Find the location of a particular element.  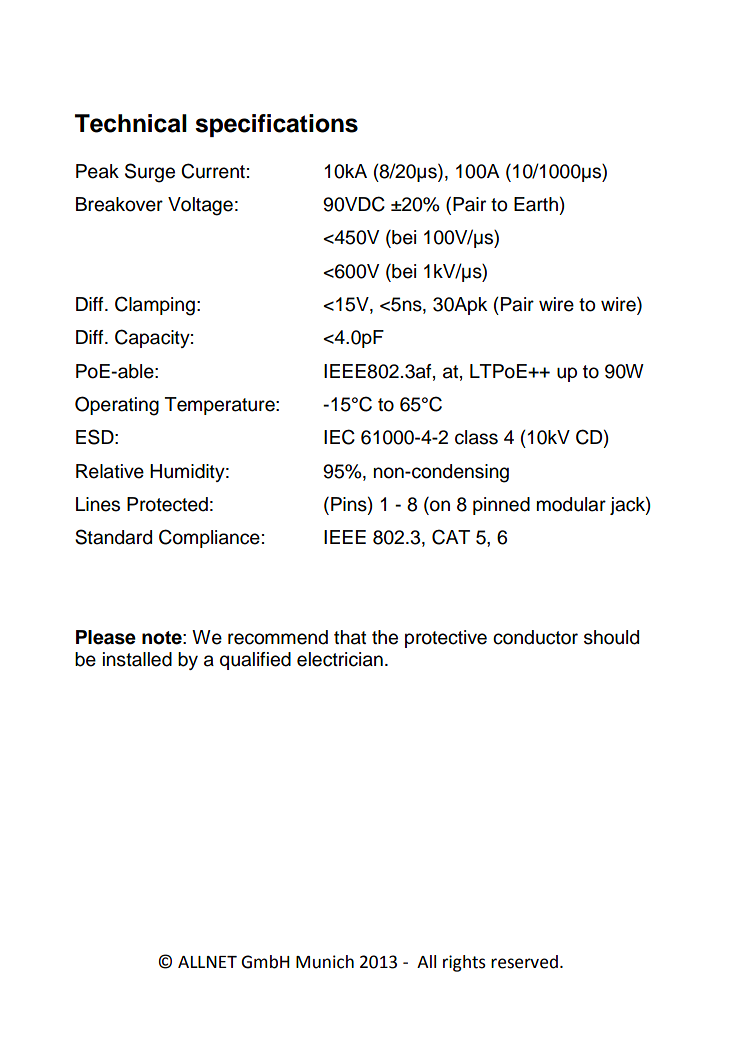

Munich is located at coordinates (325, 962).
